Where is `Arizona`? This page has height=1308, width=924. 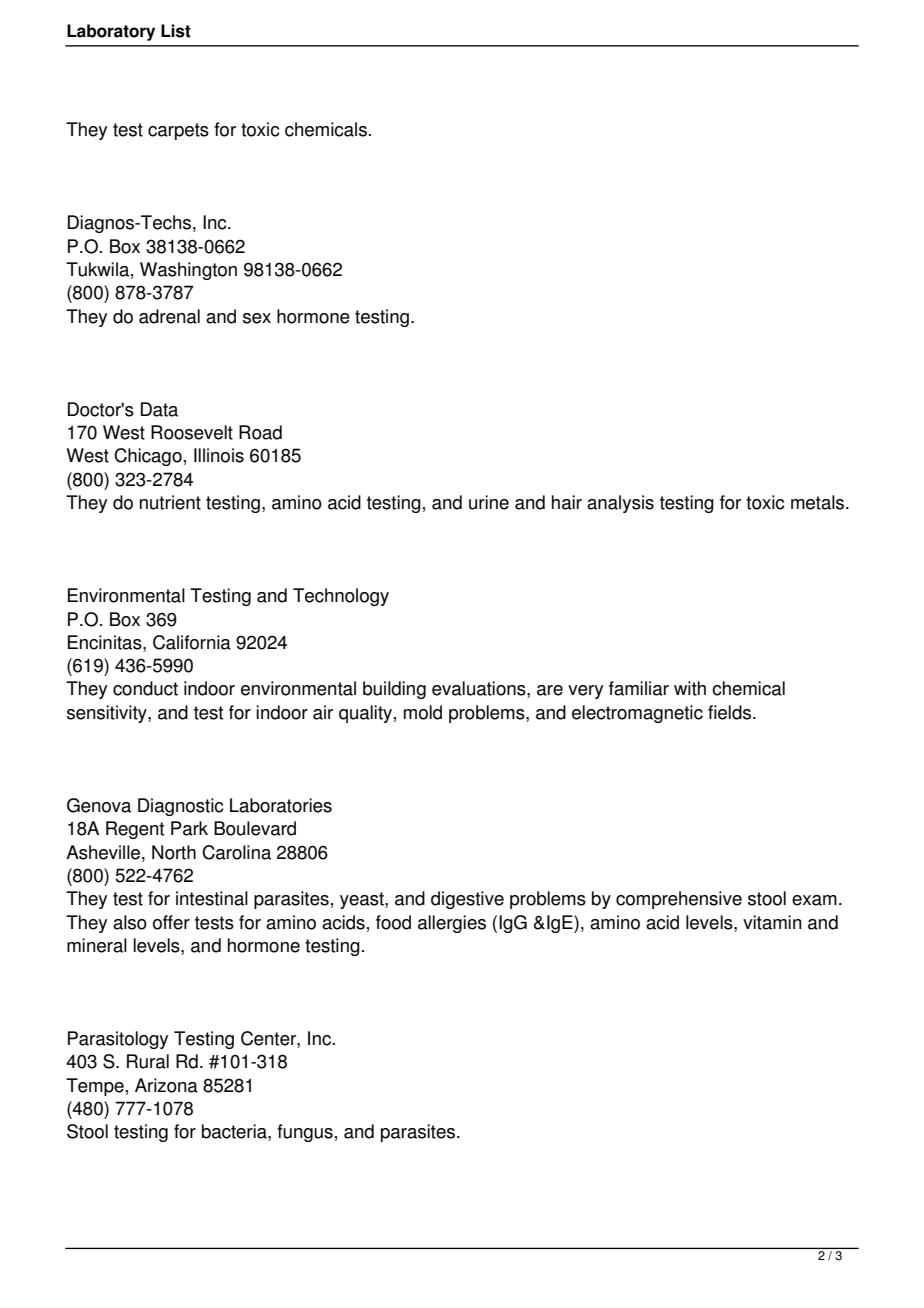
Arizona is located at coordinates (166, 1085).
